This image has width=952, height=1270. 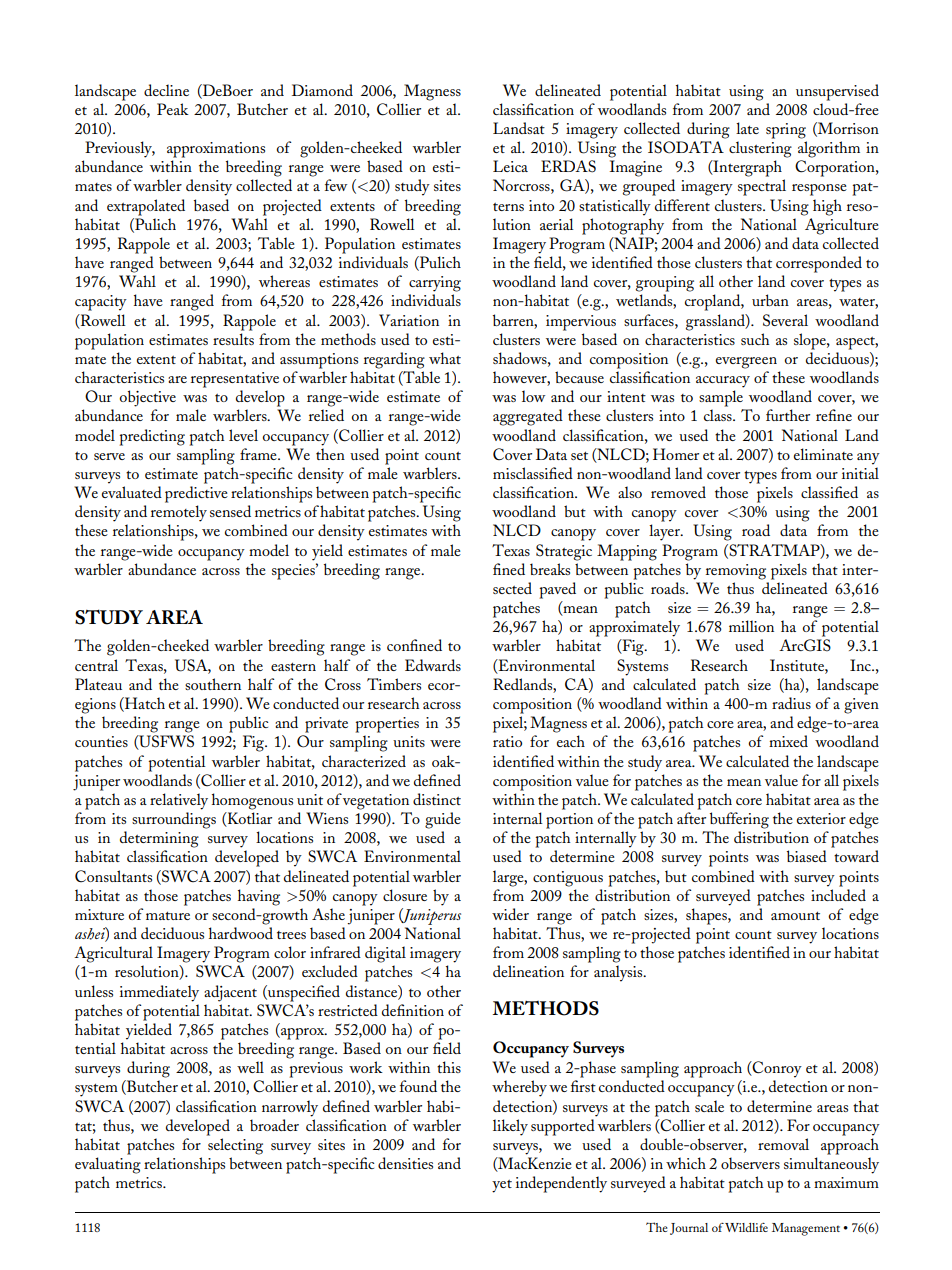 What do you see at coordinates (443, 820) in the image?
I see `guide` at bounding box center [443, 820].
